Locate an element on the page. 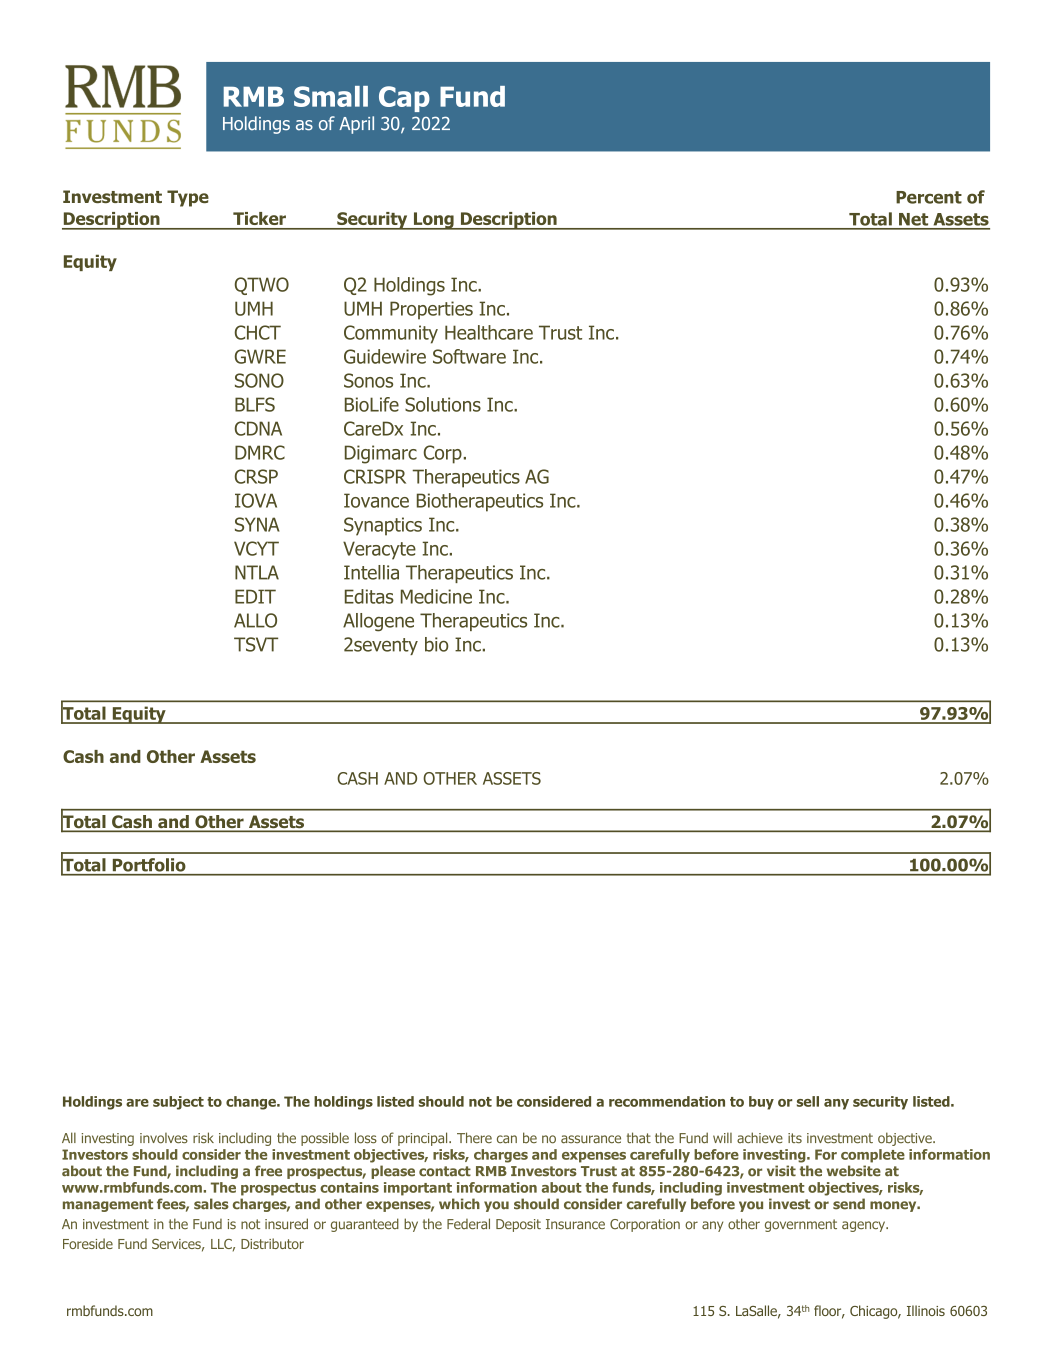 The width and height of the page is (1052, 1362). Distributor is located at coordinates (272, 1243).
